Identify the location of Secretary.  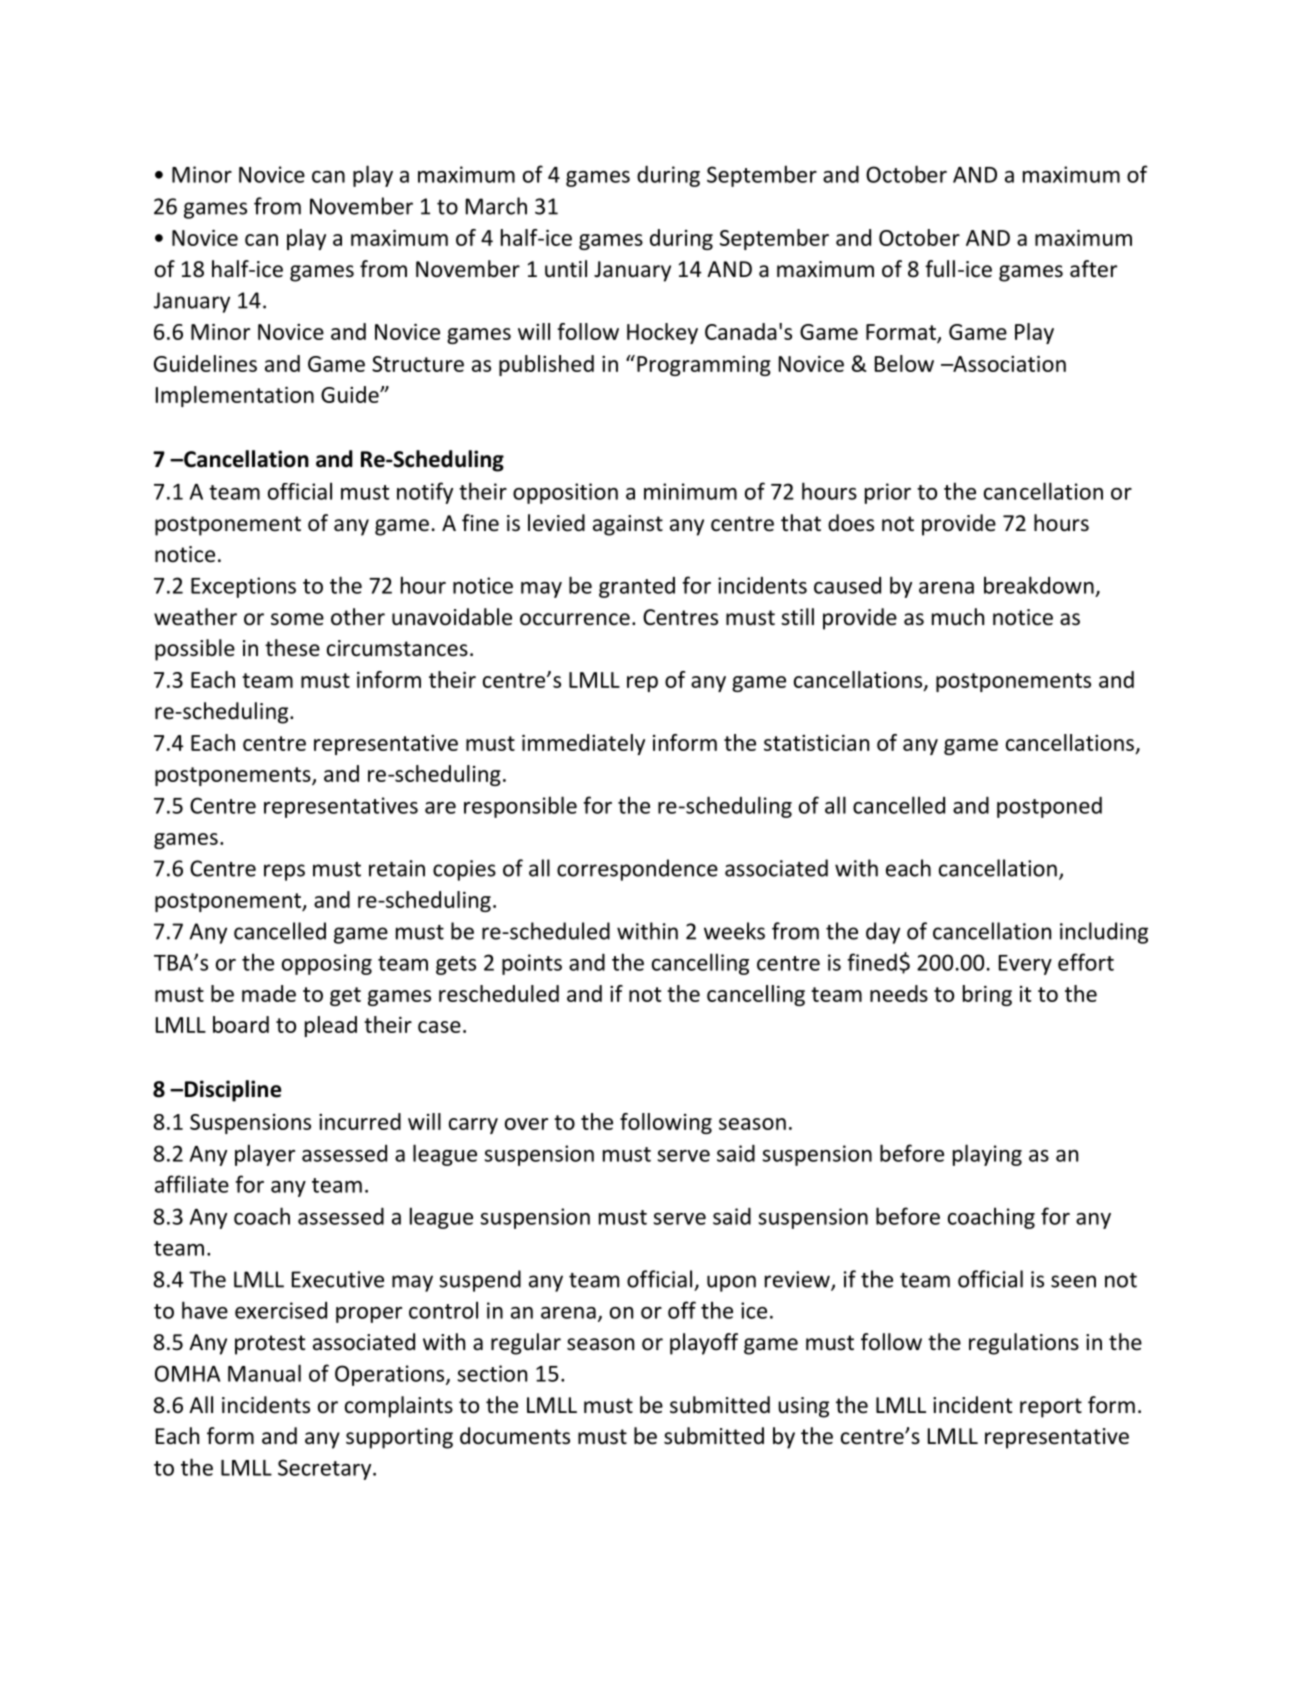
(326, 1469).
